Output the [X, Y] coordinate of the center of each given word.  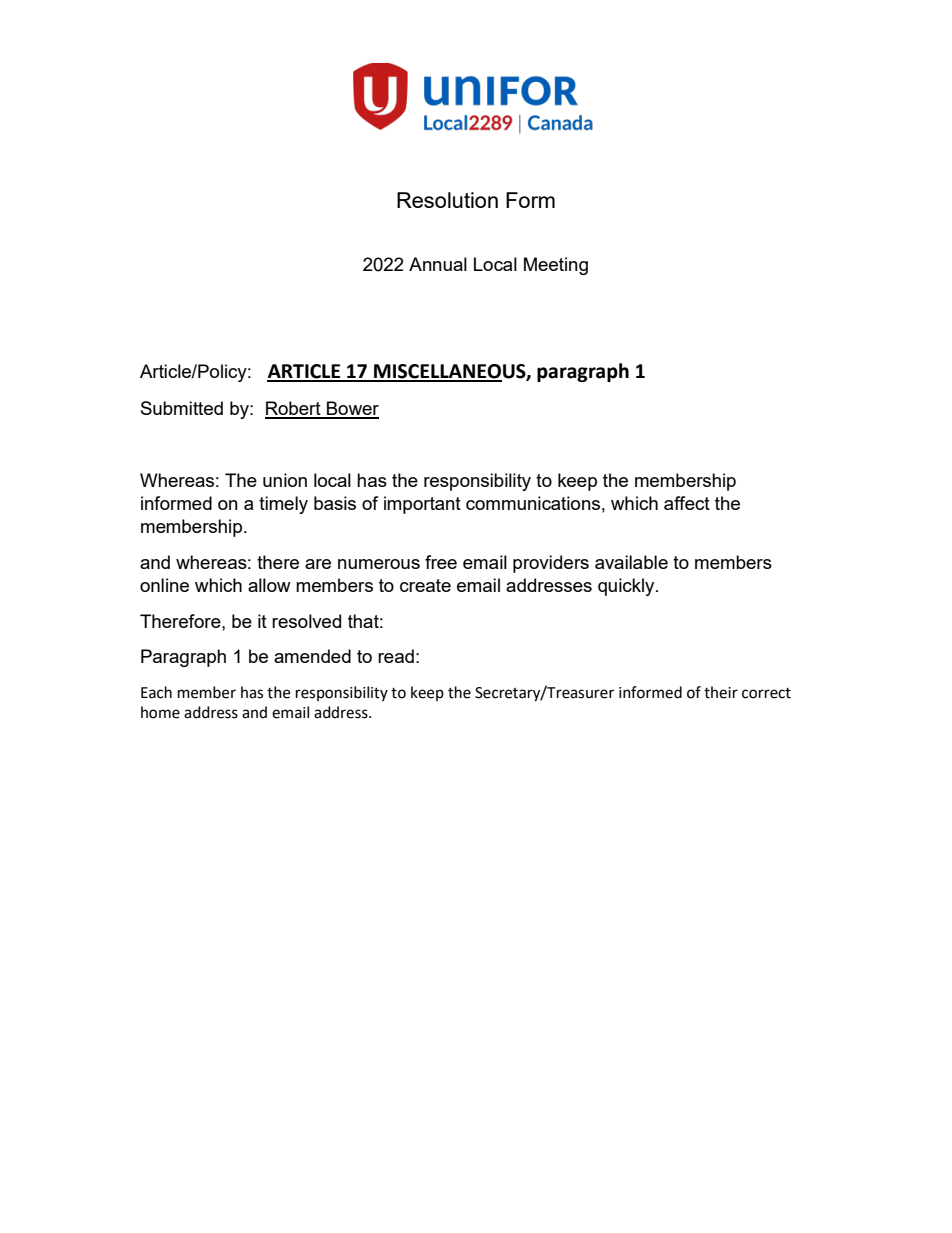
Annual [438, 264]
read [396, 656]
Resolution [447, 200]
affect [687, 503]
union [285, 480]
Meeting [556, 266]
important [422, 505]
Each [156, 692]
